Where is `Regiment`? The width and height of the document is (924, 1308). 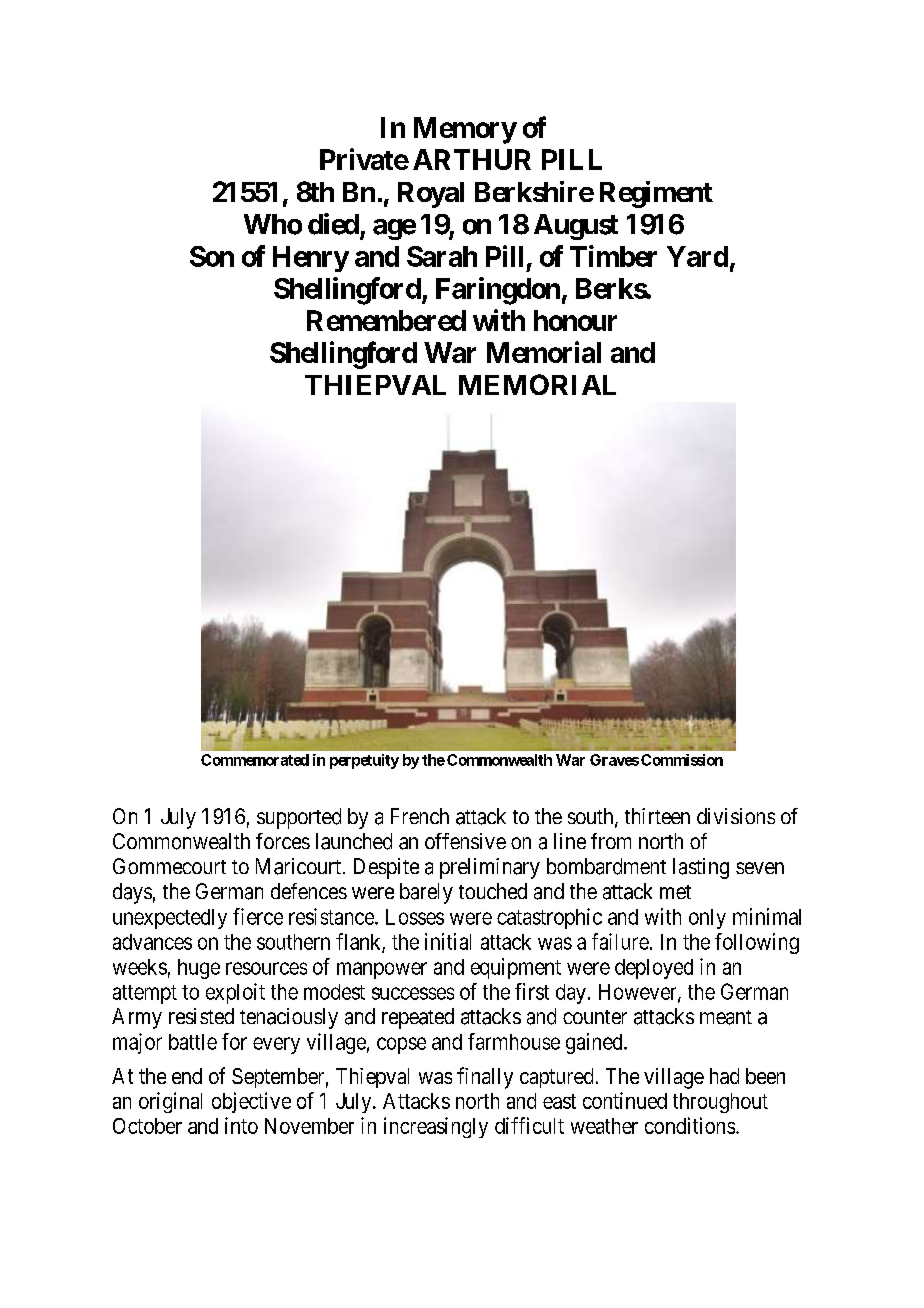
Regiment is located at coordinates (656, 194).
